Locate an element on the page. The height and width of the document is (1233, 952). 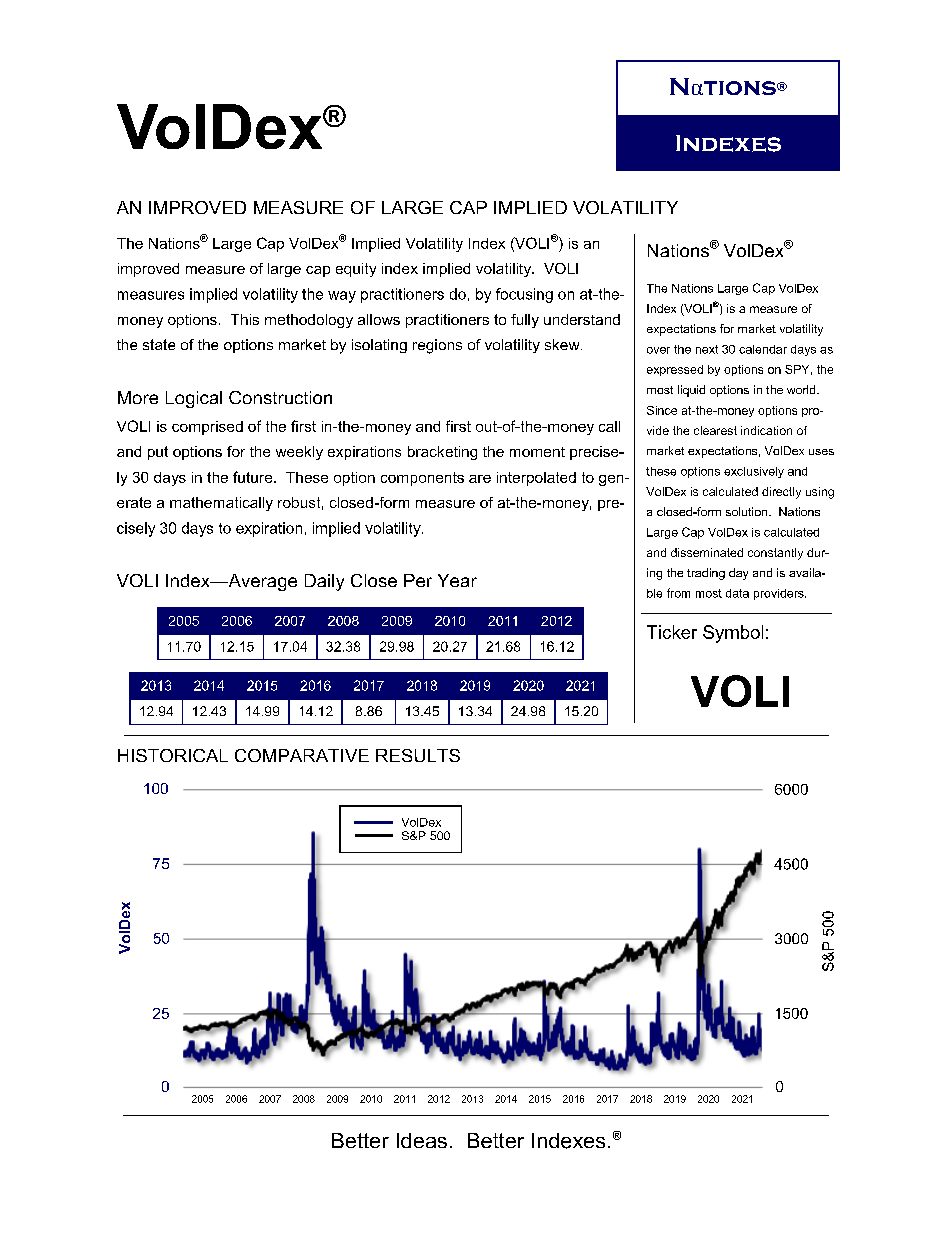
Symbol is located at coordinates (733, 634).
